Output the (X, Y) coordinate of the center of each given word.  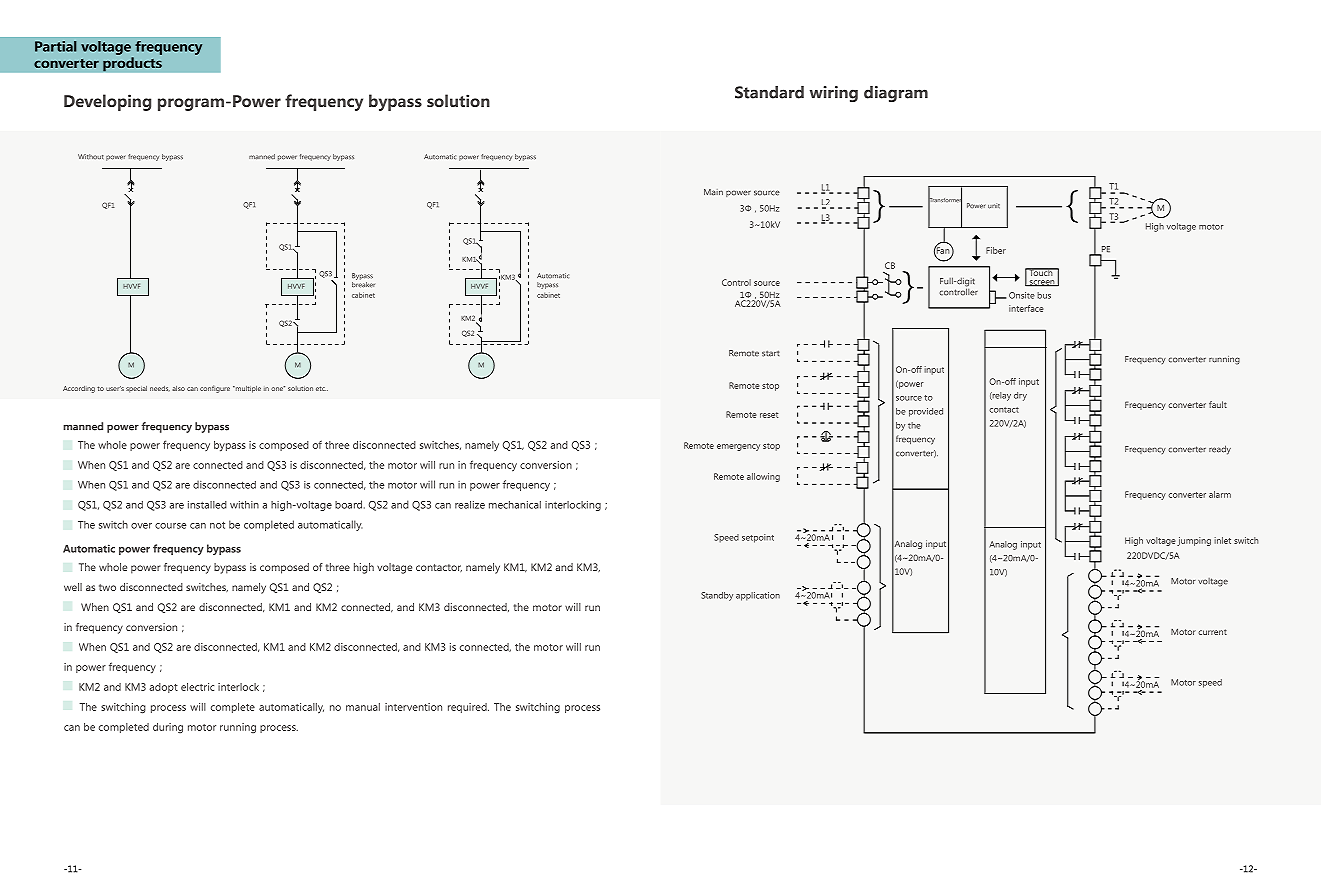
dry (1020, 396)
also (178, 388)
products (132, 64)
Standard (769, 92)
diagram (896, 94)
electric (197, 687)
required (468, 708)
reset (769, 415)
